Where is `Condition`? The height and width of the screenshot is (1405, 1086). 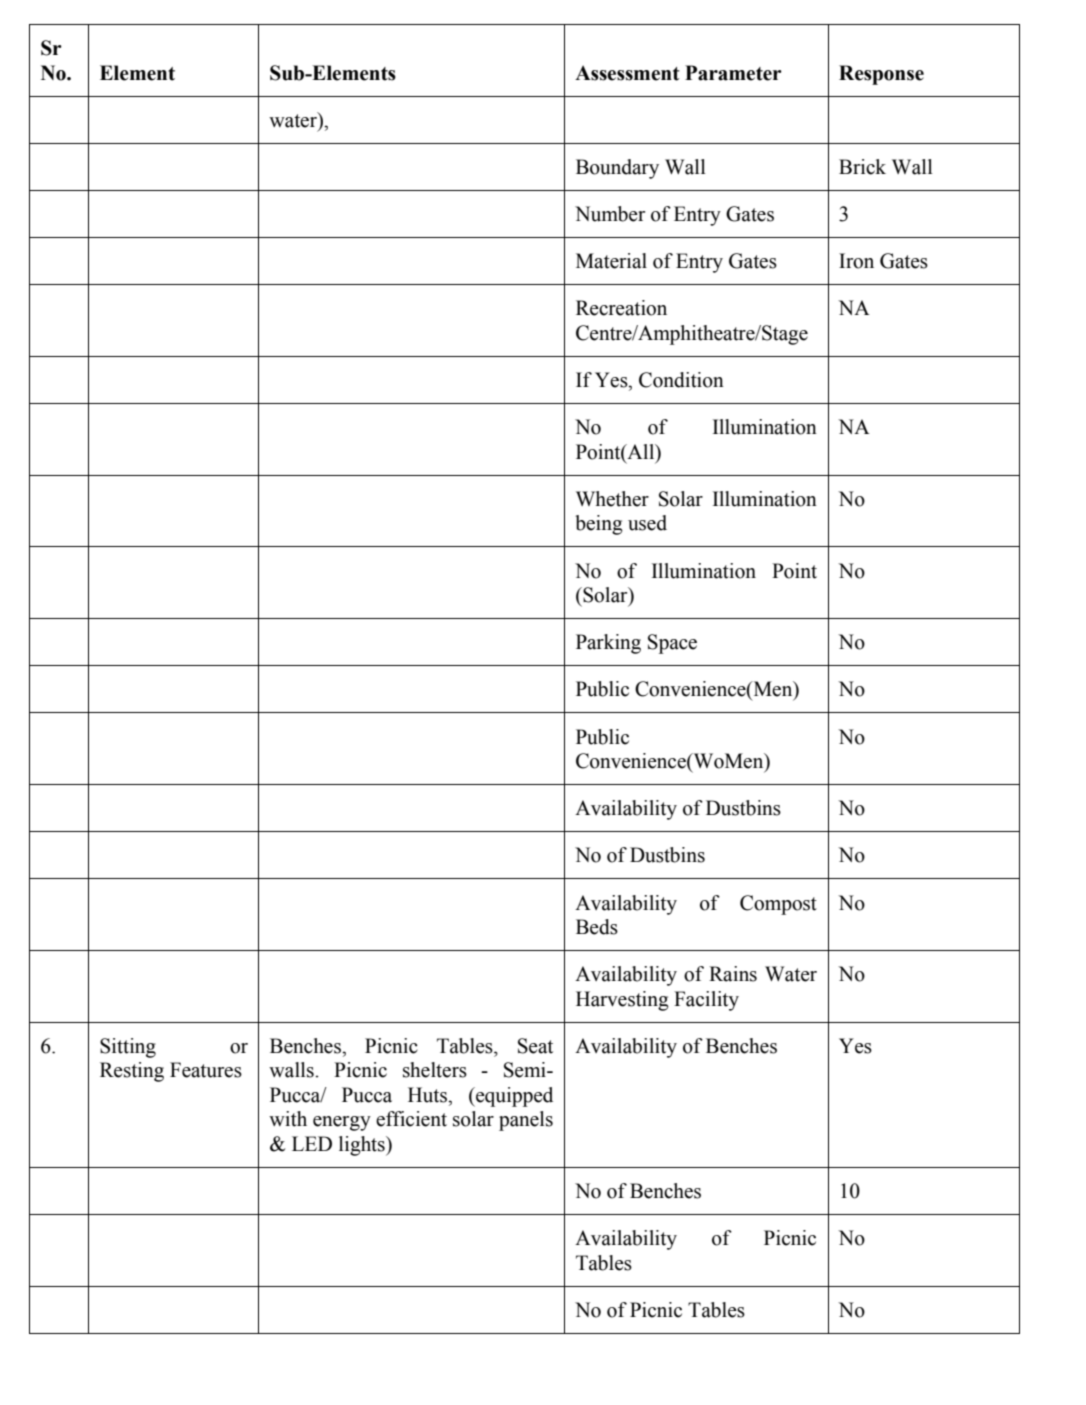 Condition is located at coordinates (681, 380).
